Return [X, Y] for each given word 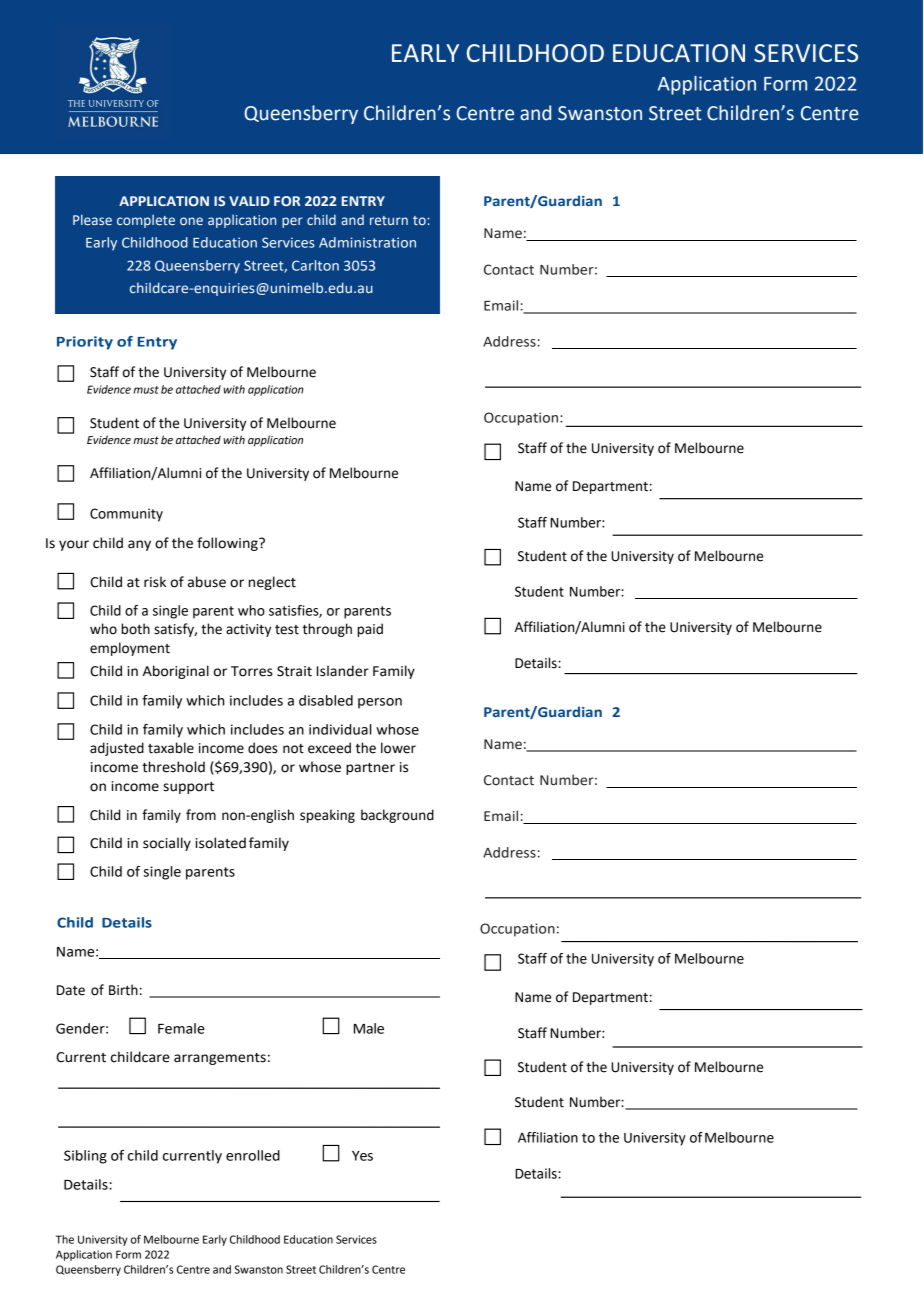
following [228, 544]
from [201, 815]
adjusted [117, 749]
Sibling [85, 1157]
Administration [367, 242]
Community [126, 515]
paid [370, 630]
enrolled [253, 1155]
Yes [362, 1156]
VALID [249, 201]
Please [92, 219]
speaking [327, 816]
